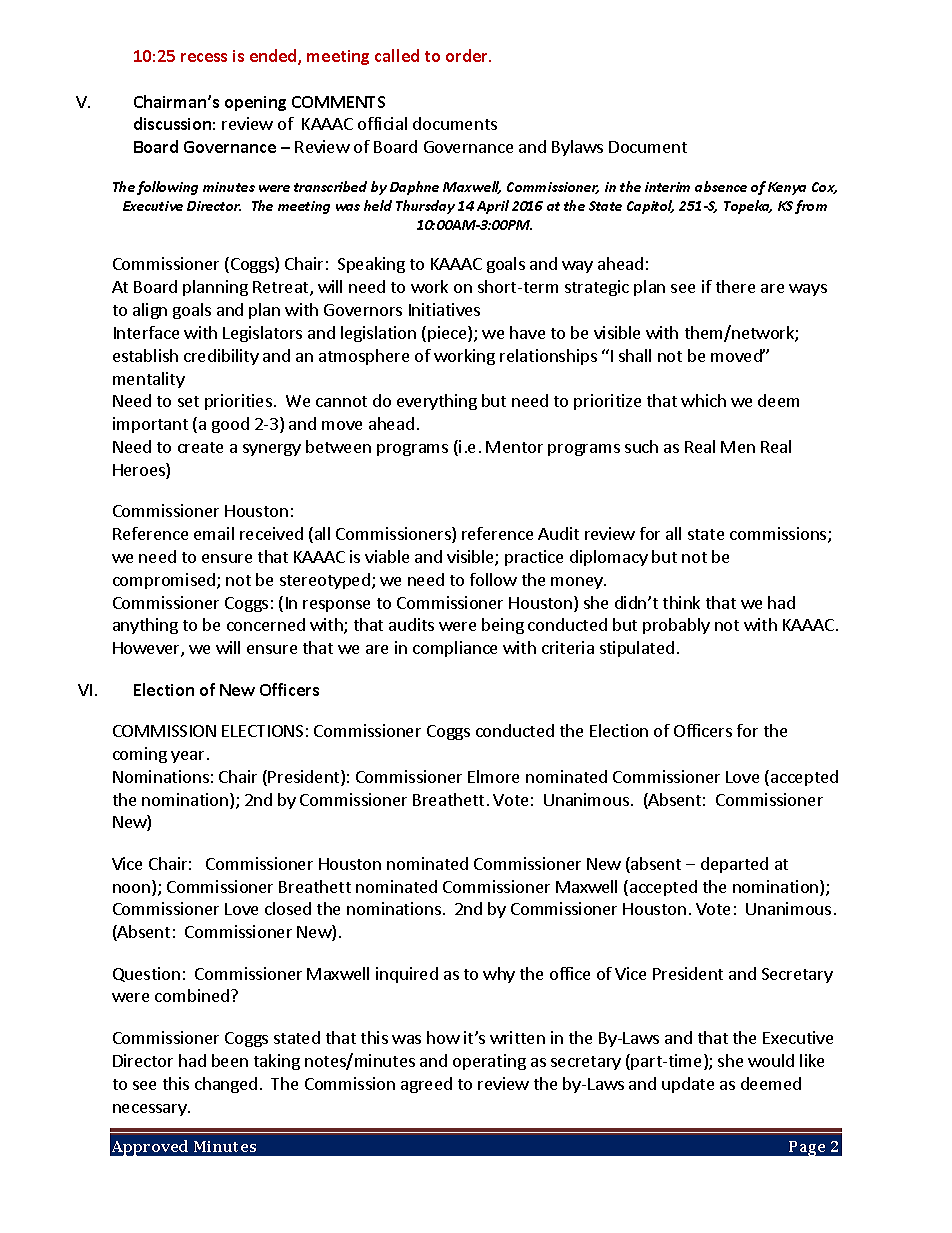 The height and width of the screenshot is (1233, 952). I want to click on compromised, so click(165, 581).
